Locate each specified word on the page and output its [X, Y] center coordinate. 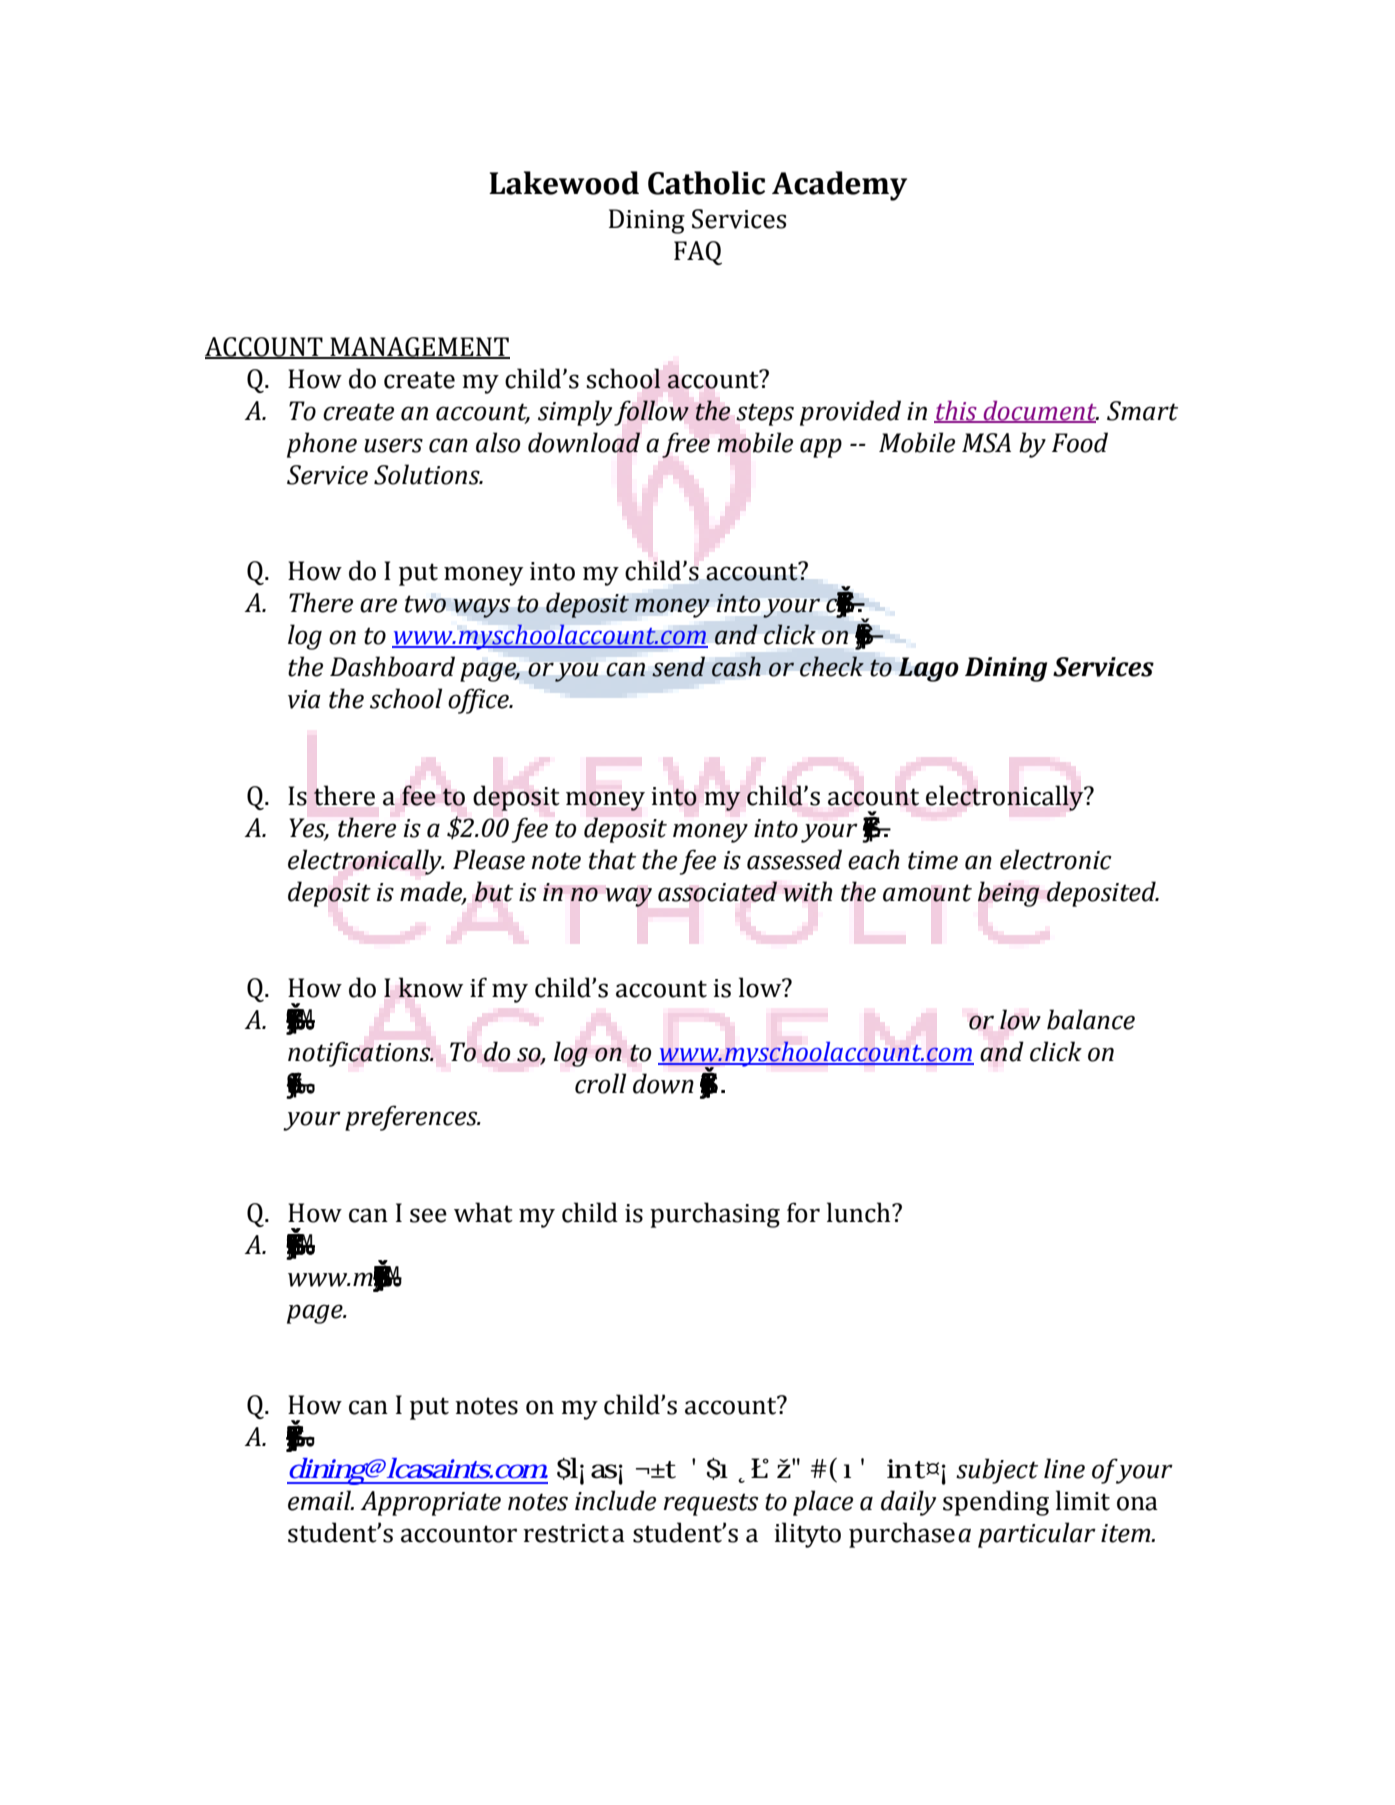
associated [717, 891]
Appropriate [430, 1503]
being [1008, 894]
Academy [839, 186]
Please [489, 859]
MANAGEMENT [419, 348]
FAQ [698, 253]
